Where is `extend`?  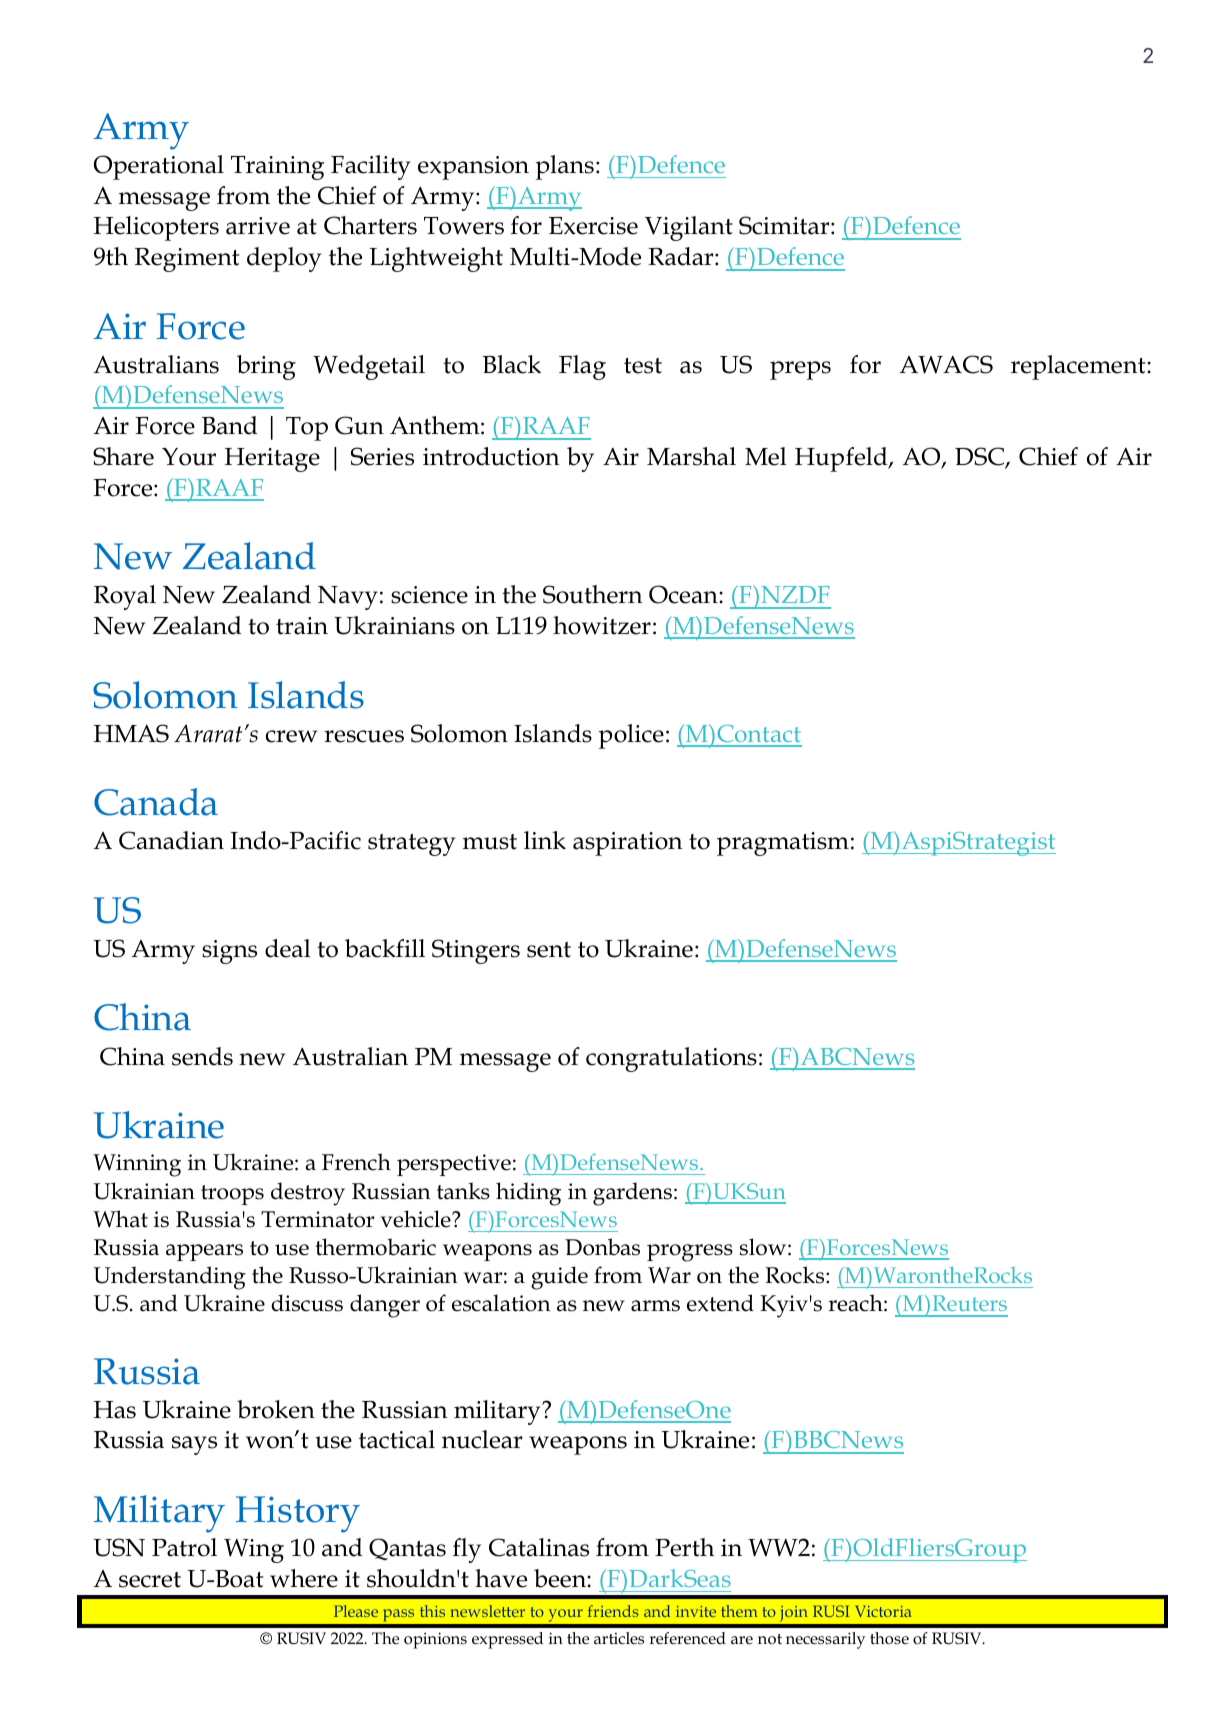 extend is located at coordinates (720, 1303).
